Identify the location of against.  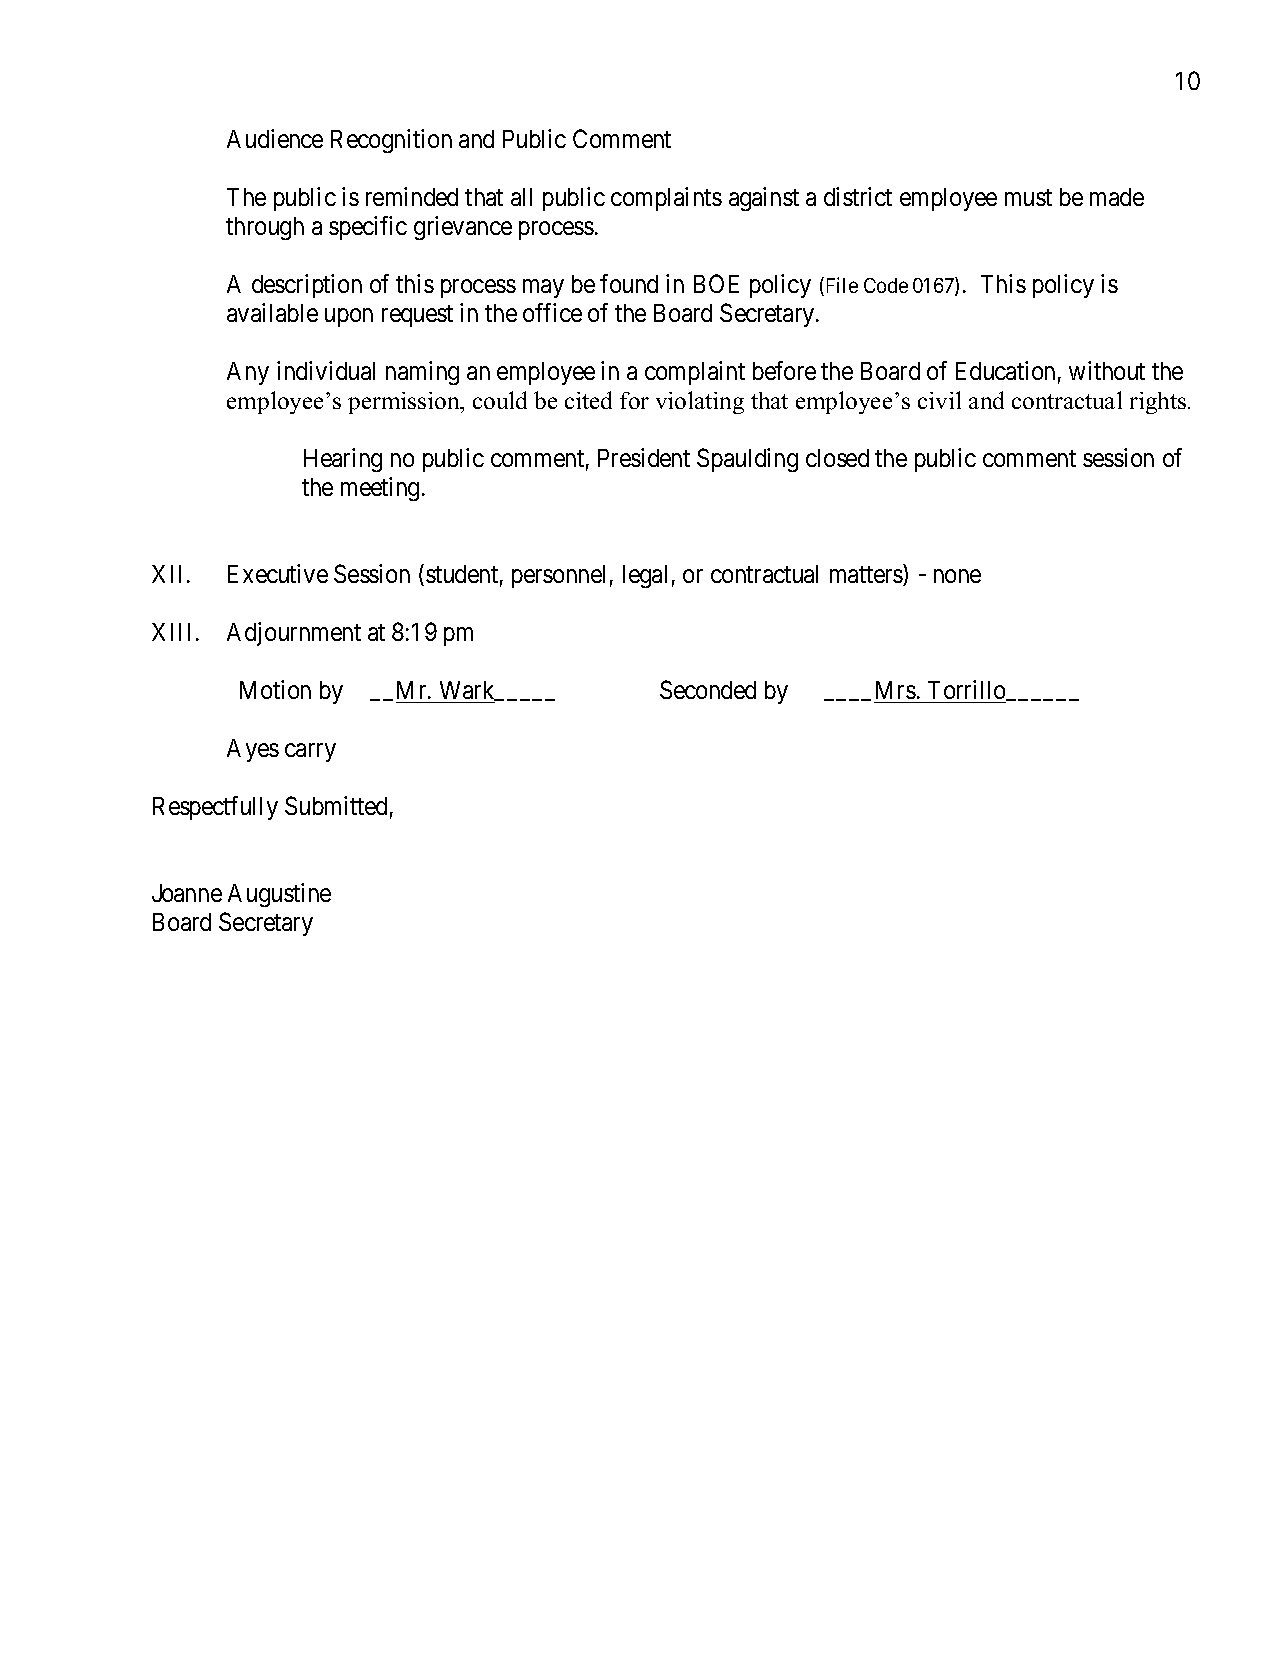
(764, 199).
